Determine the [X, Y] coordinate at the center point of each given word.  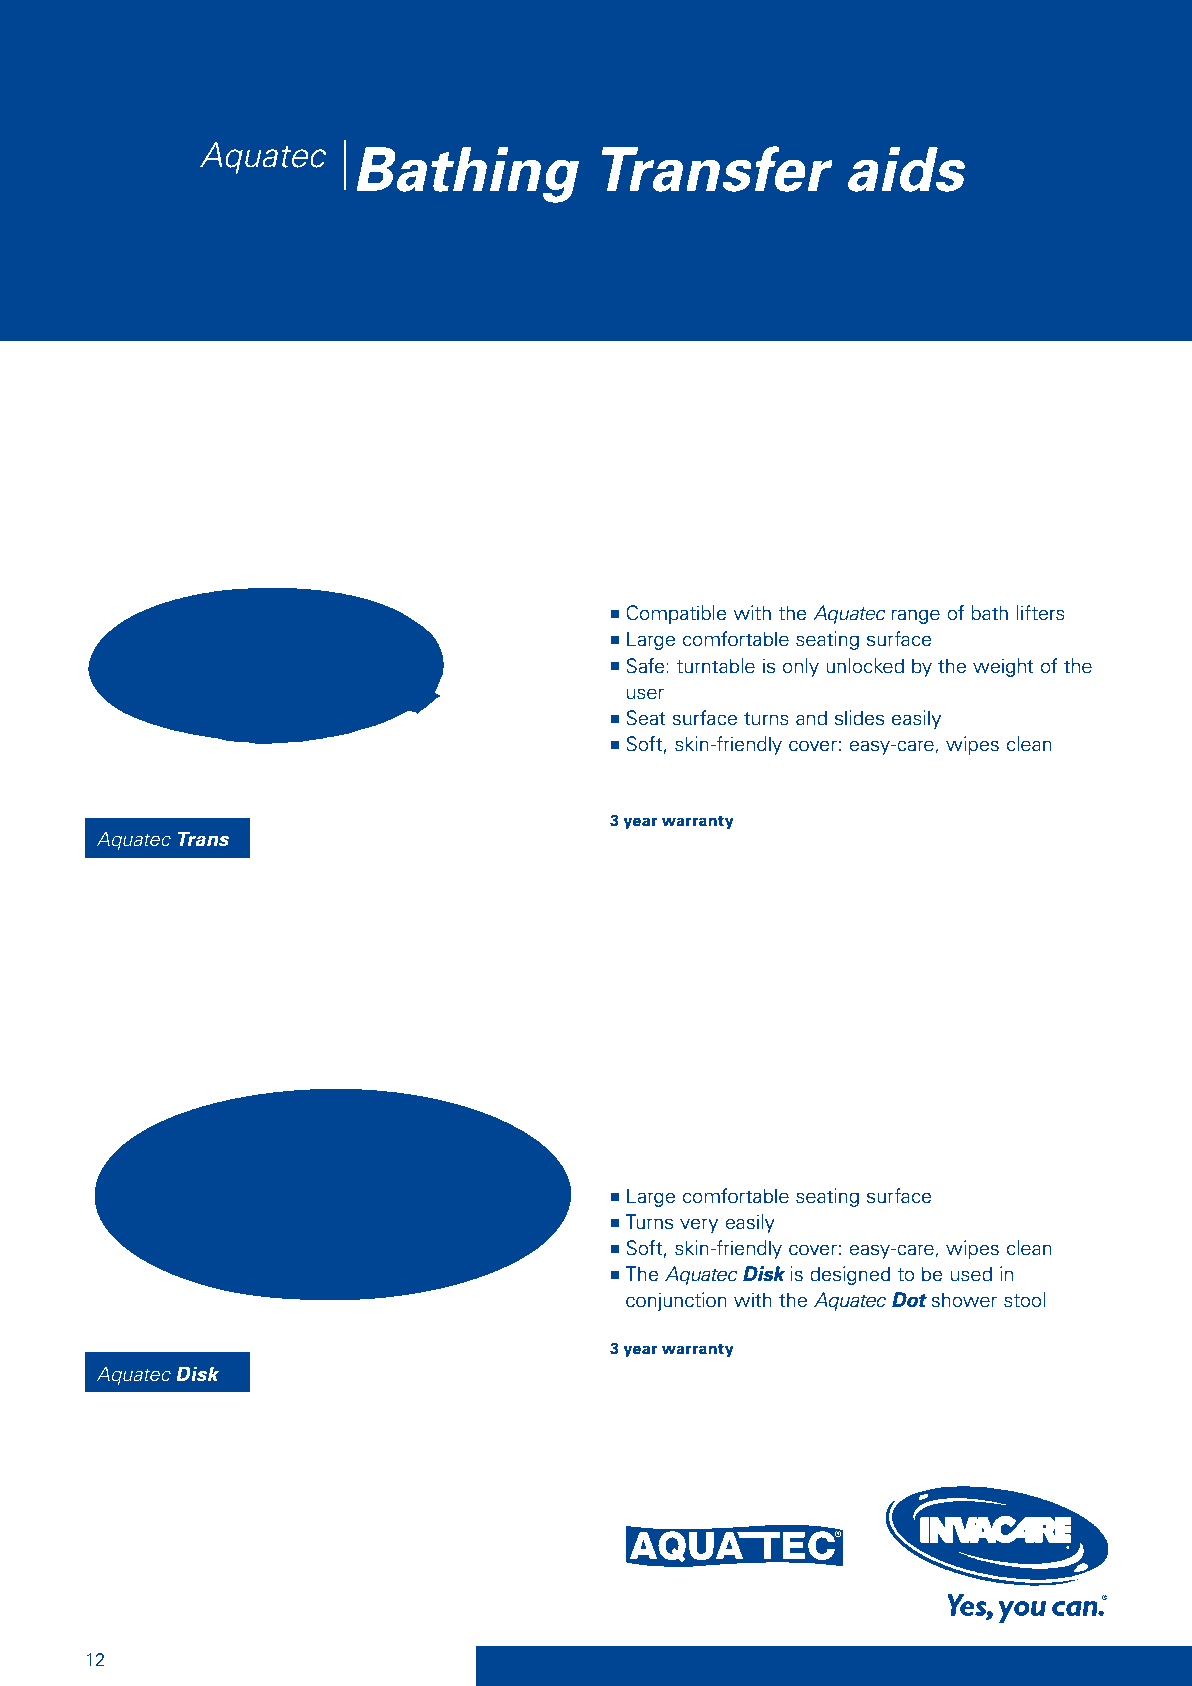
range [915, 616]
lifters [1041, 613]
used [971, 1274]
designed [850, 1275]
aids [906, 169]
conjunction [676, 1301]
